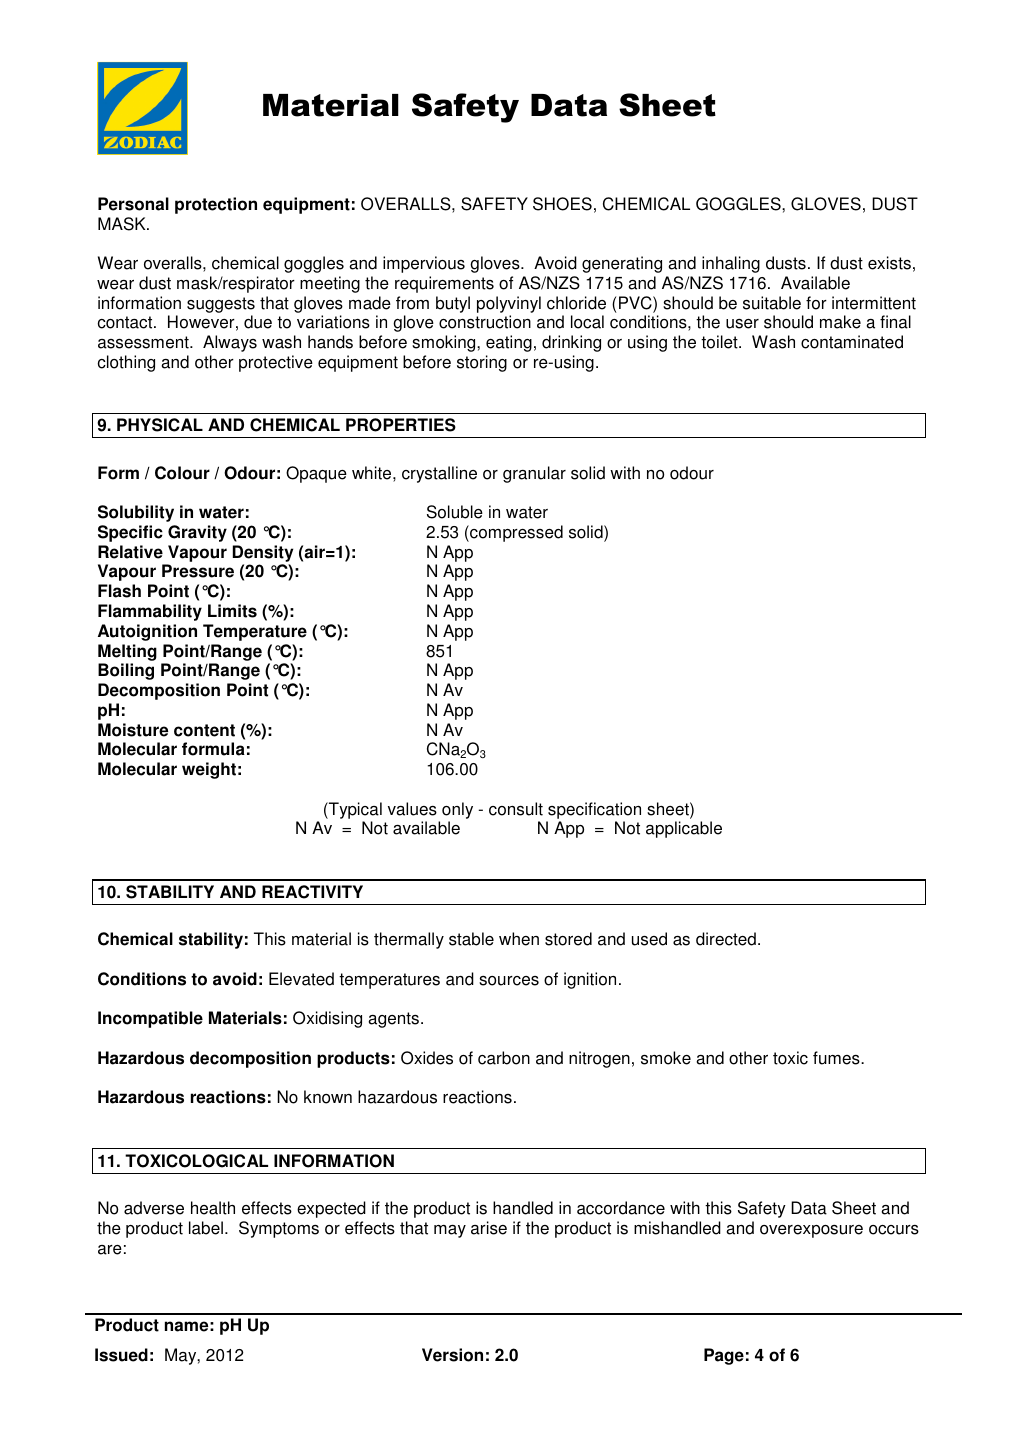 The image size is (1022, 1447). Describe the element at coordinates (150, 1019) in the page. I see `Incompatible` at that location.
